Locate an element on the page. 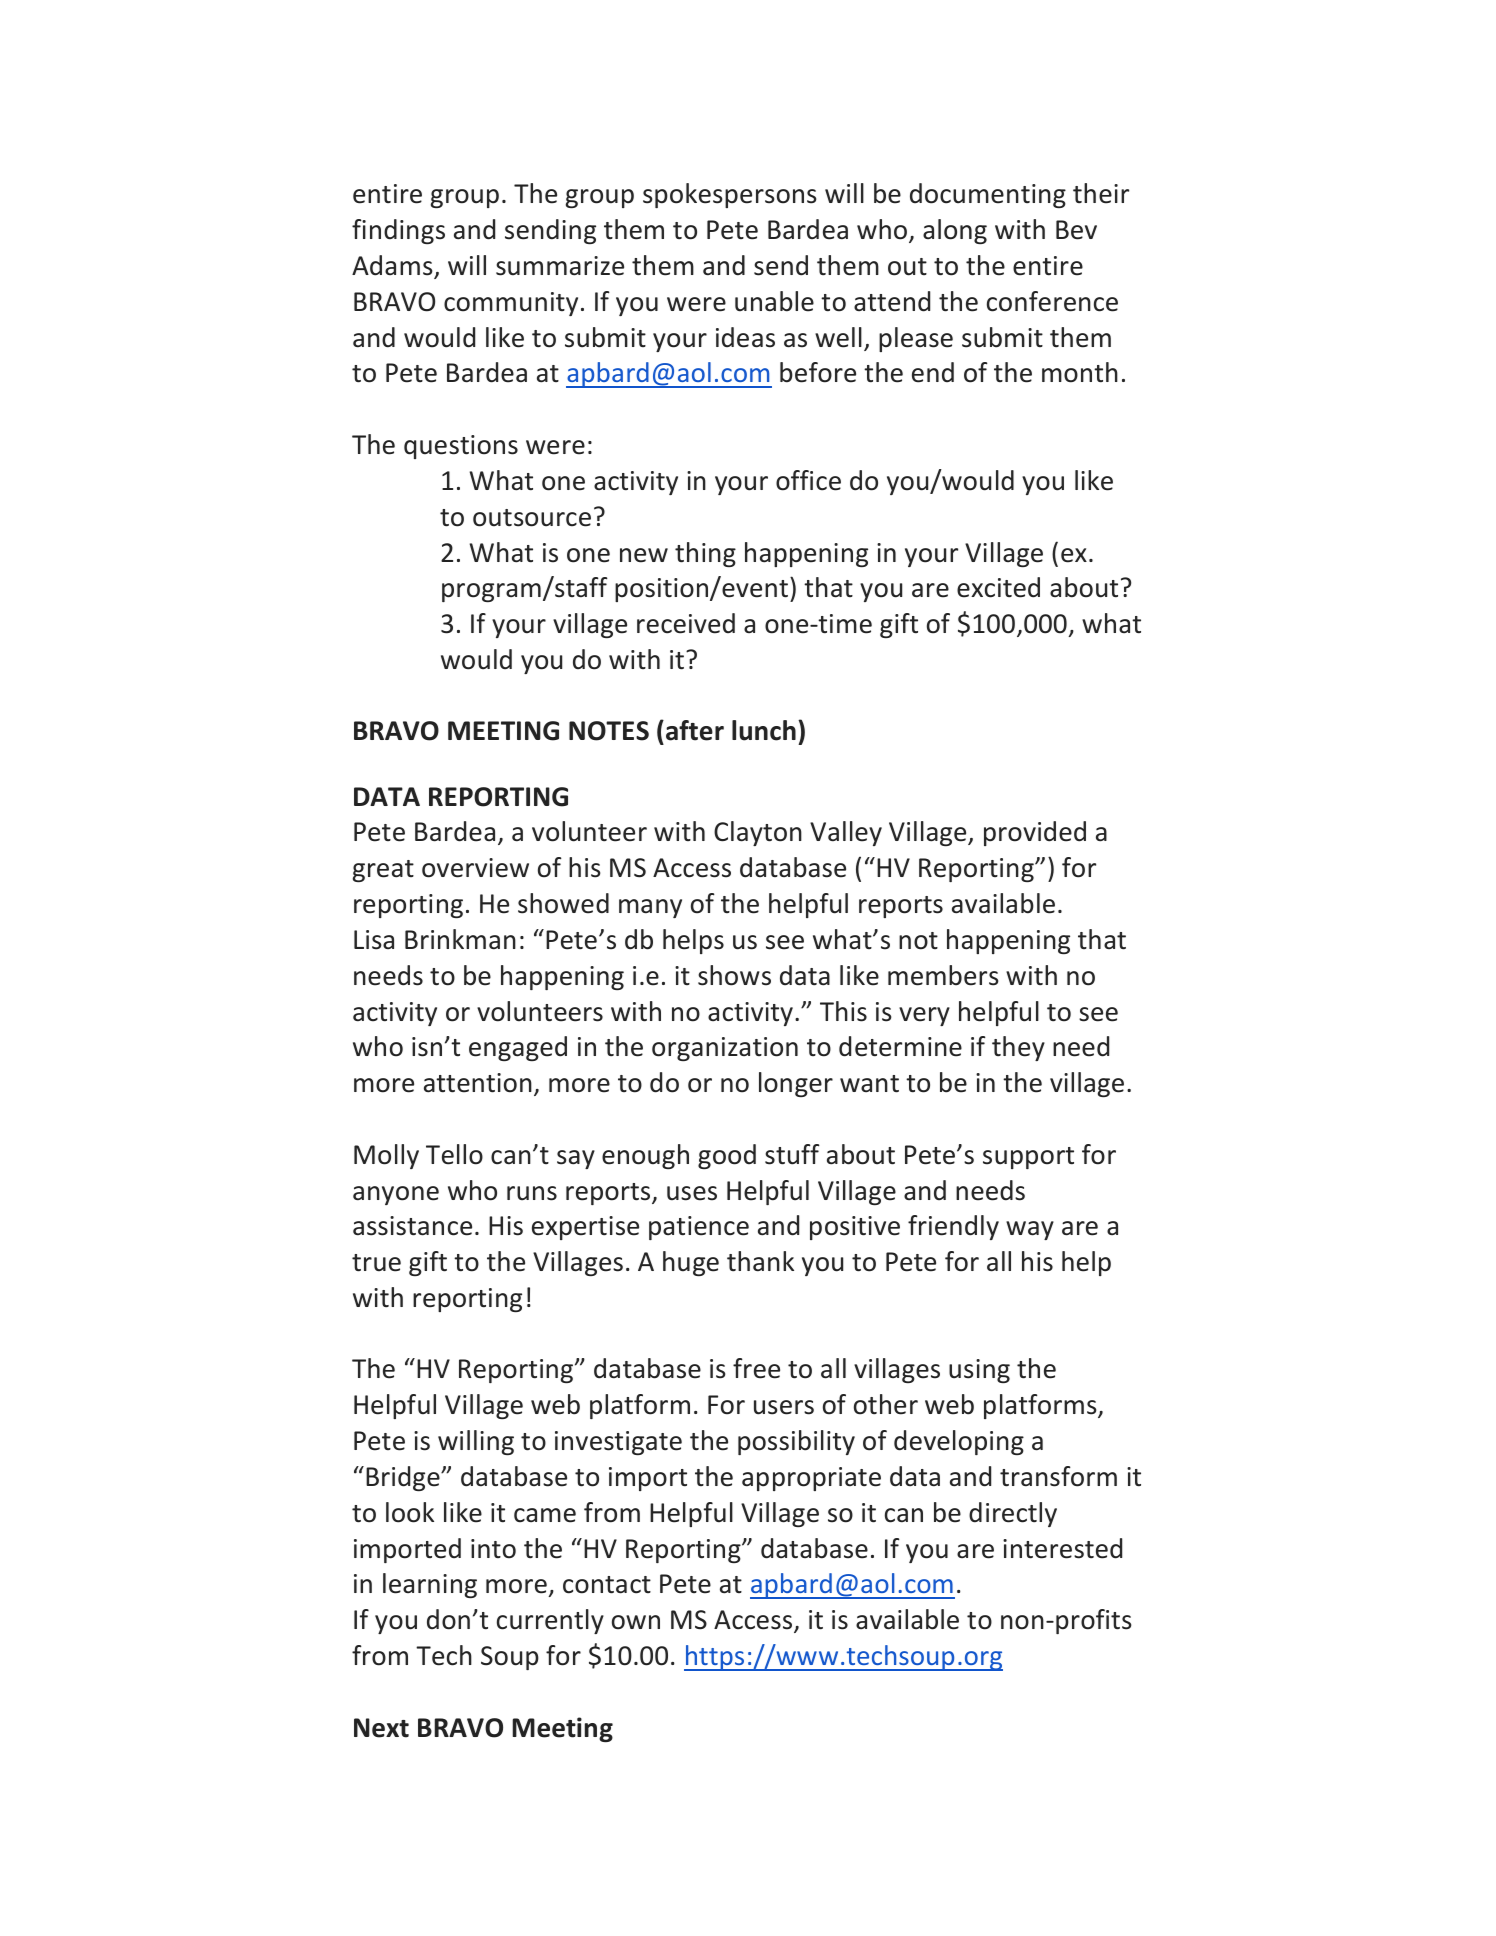 This document has width=1496, height=1936. overview is located at coordinates (475, 868).
